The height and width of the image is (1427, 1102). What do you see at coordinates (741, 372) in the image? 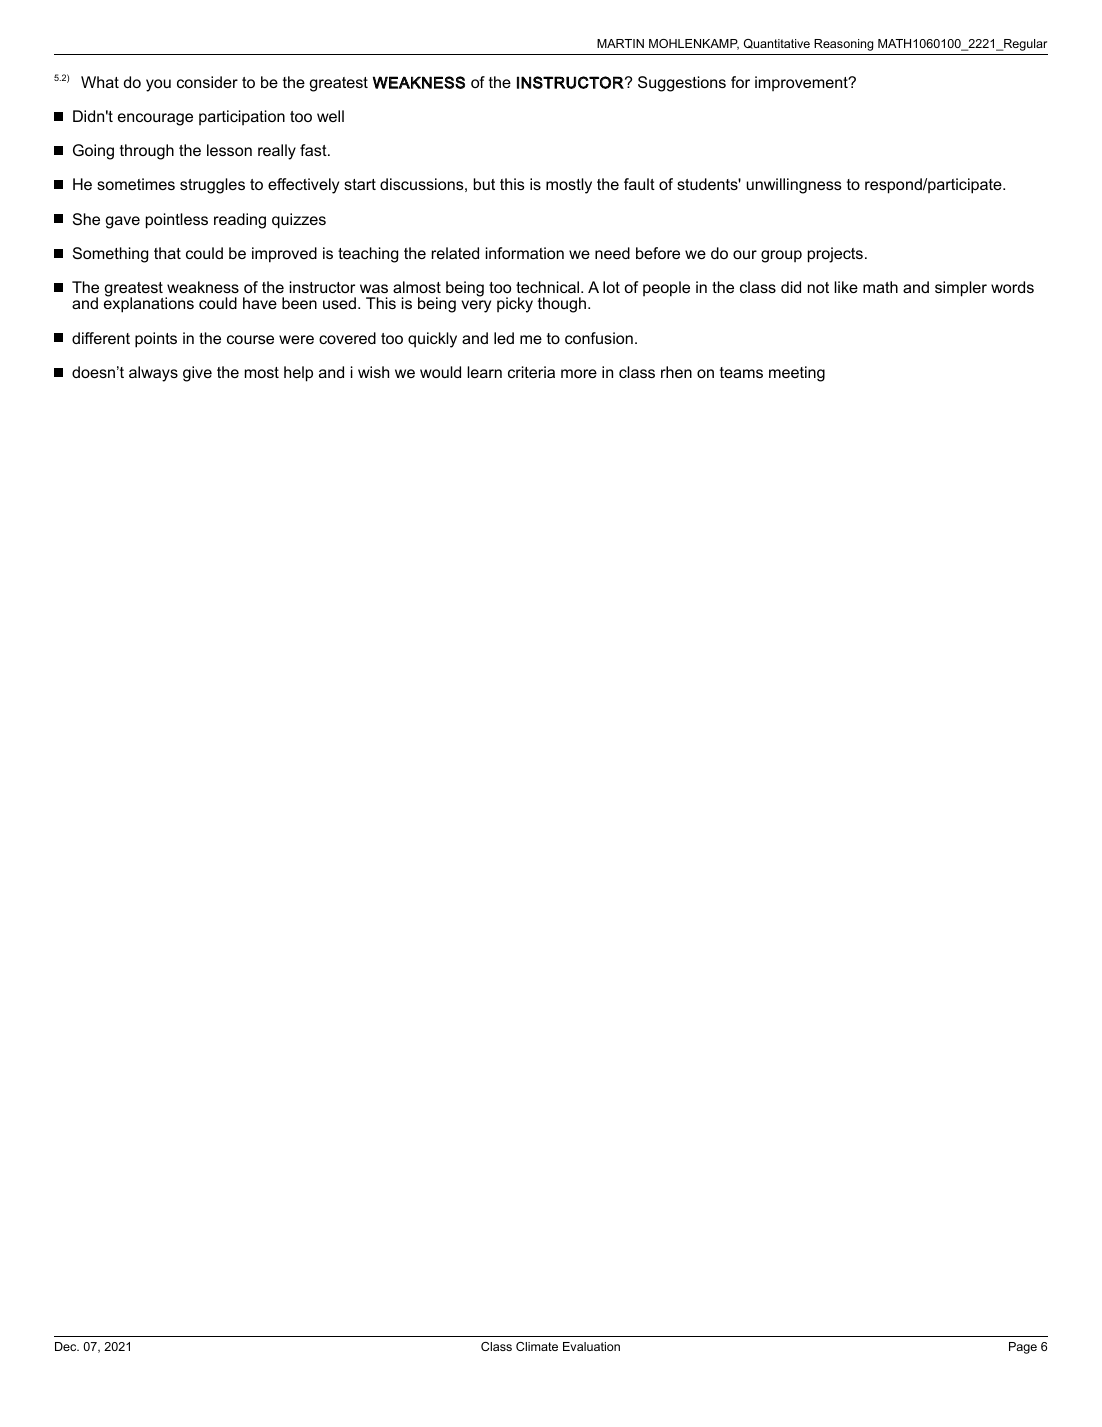
I see `teams` at bounding box center [741, 372].
